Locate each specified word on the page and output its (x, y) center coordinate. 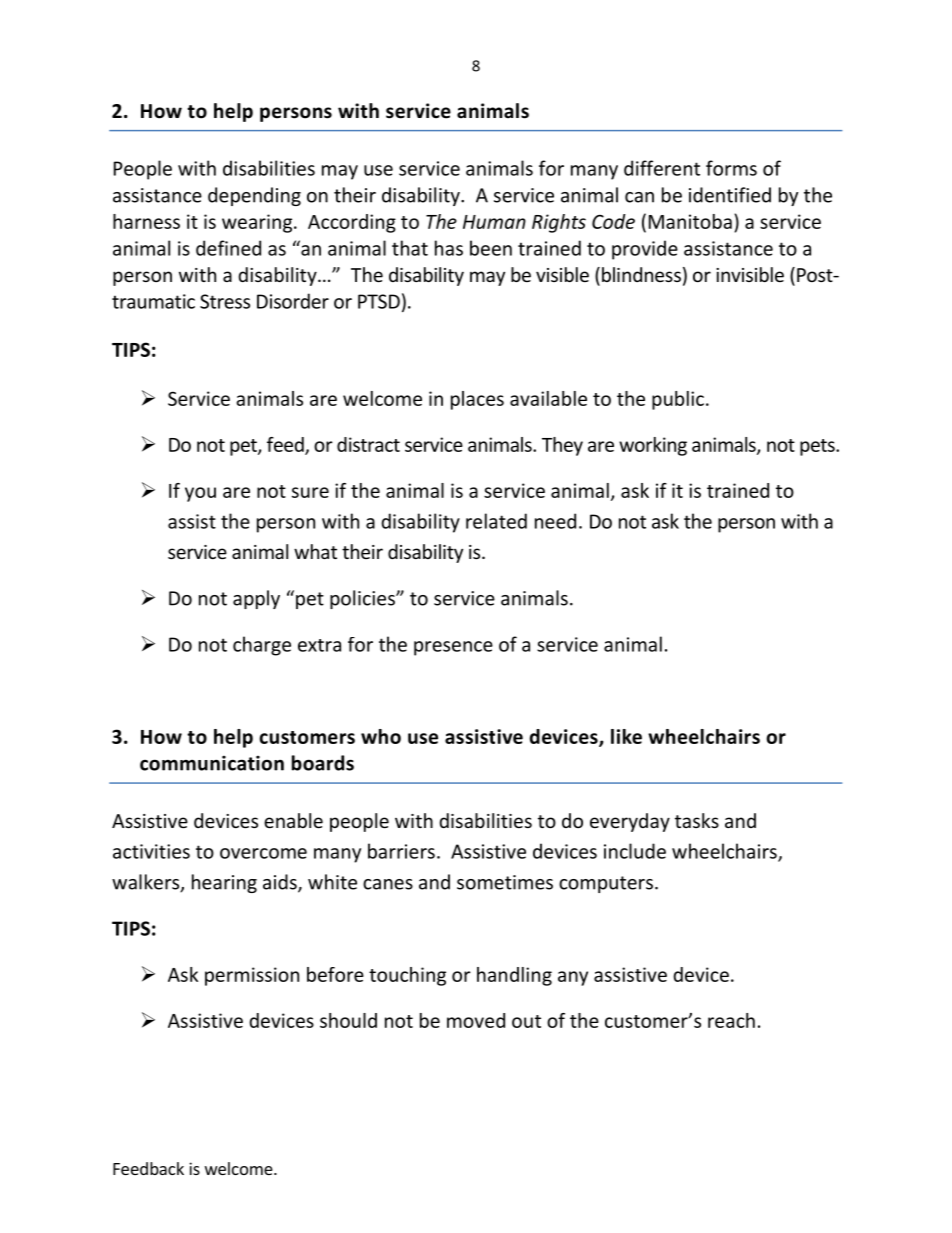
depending (254, 196)
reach (731, 1020)
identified (730, 195)
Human (494, 222)
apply (256, 599)
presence (453, 648)
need (555, 521)
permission (252, 976)
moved (476, 1020)
